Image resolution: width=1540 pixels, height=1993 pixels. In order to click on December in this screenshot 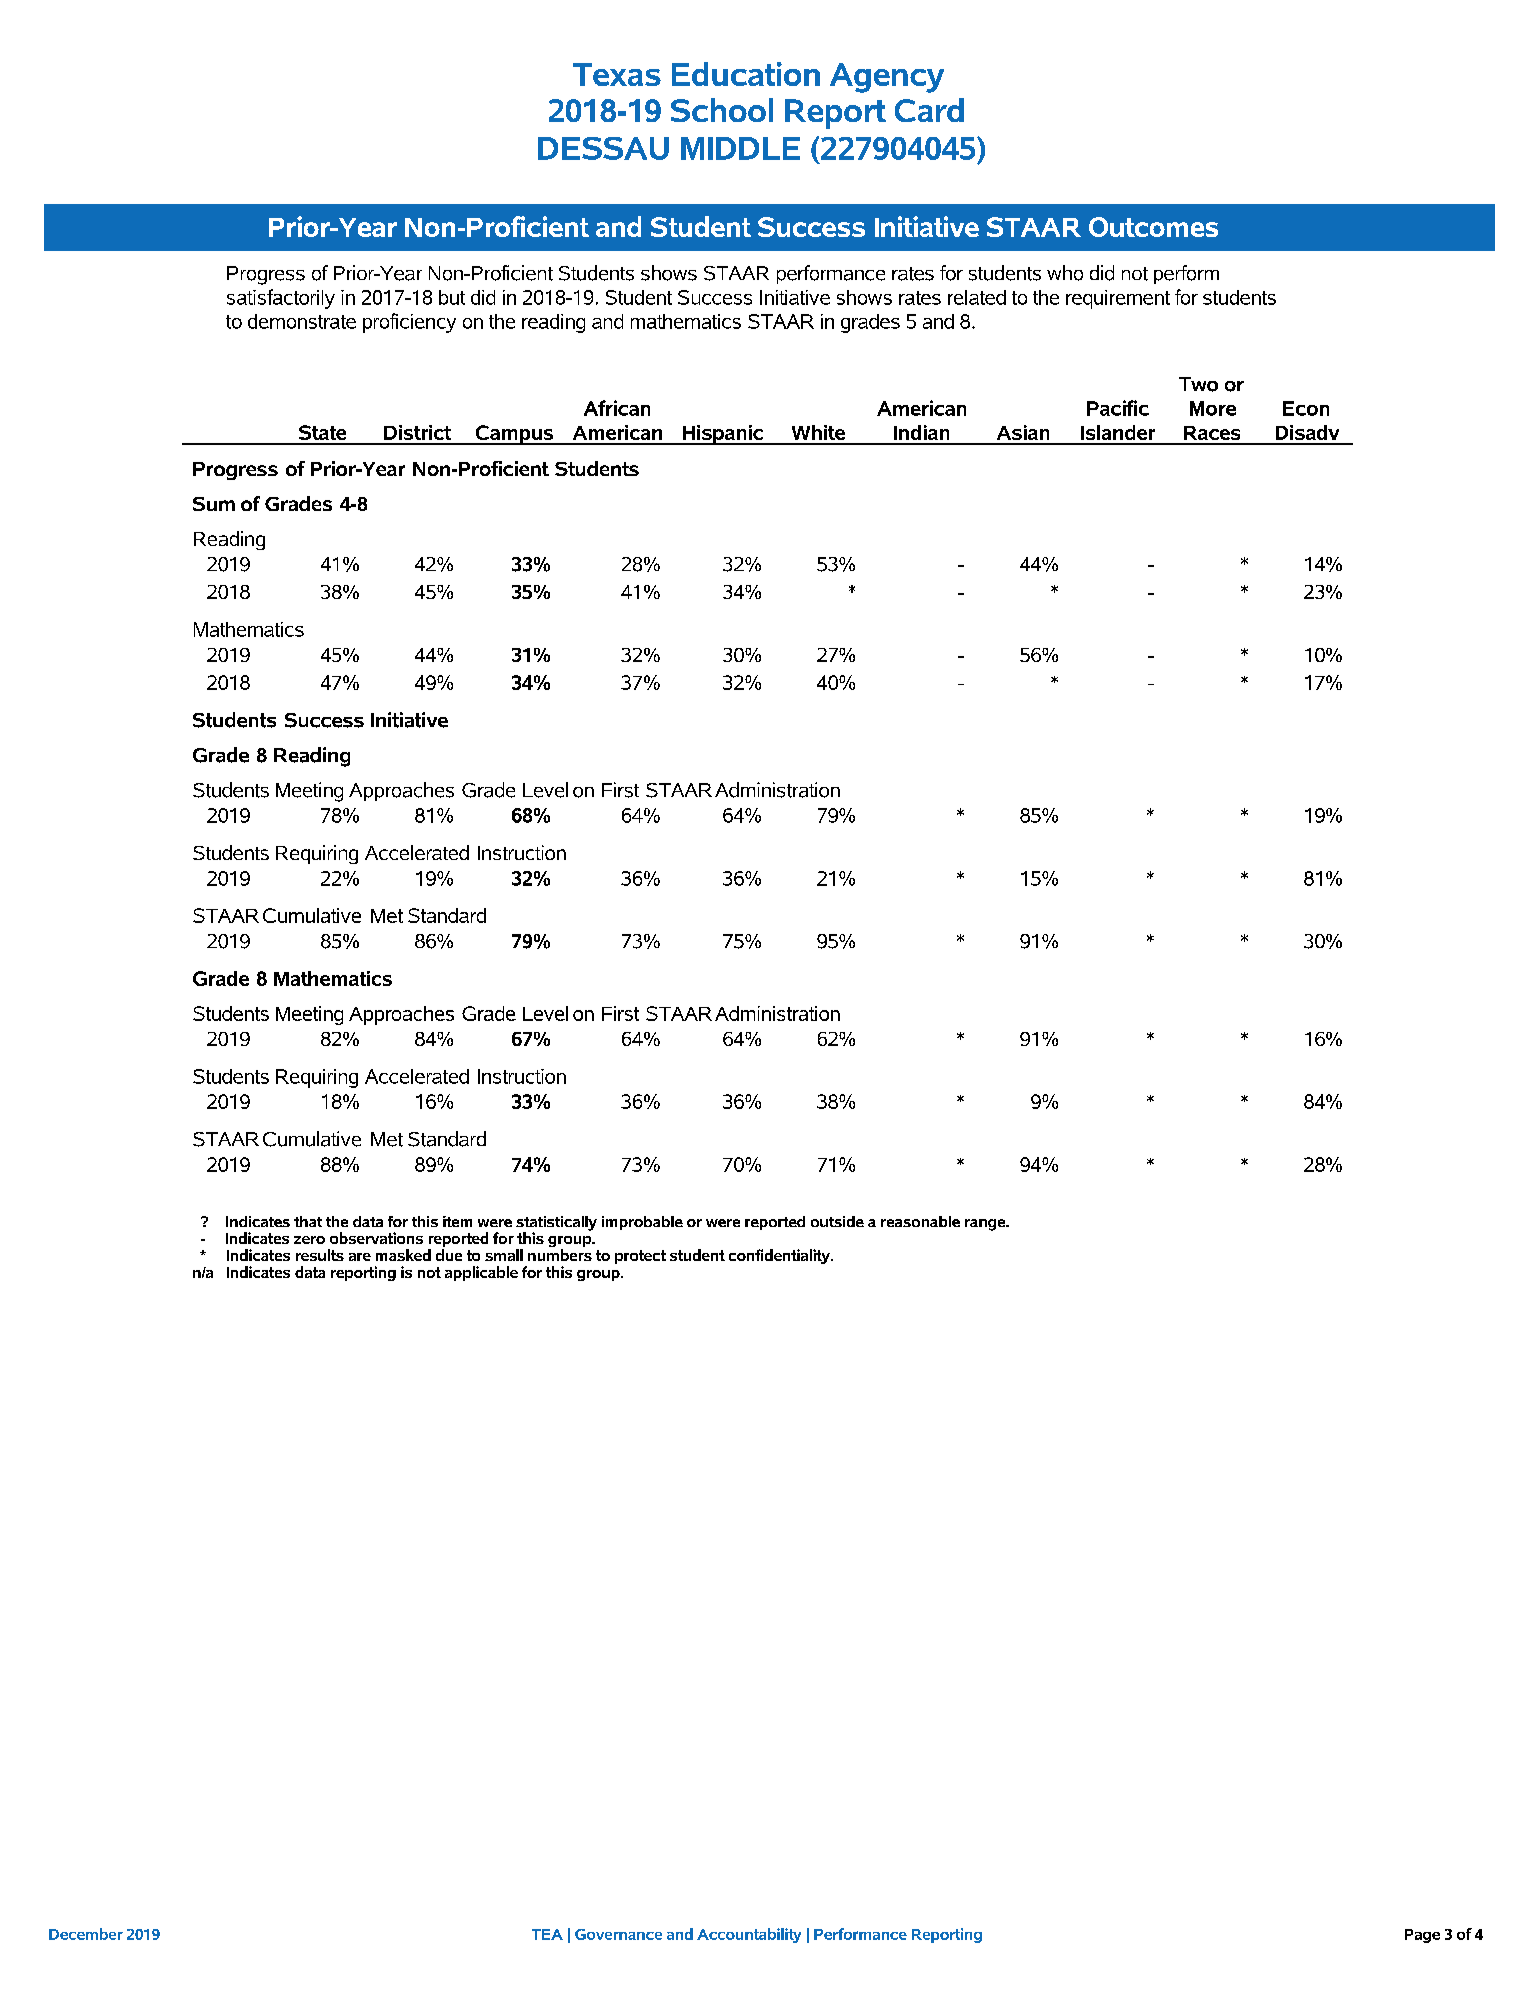, I will do `click(86, 1934)`.
